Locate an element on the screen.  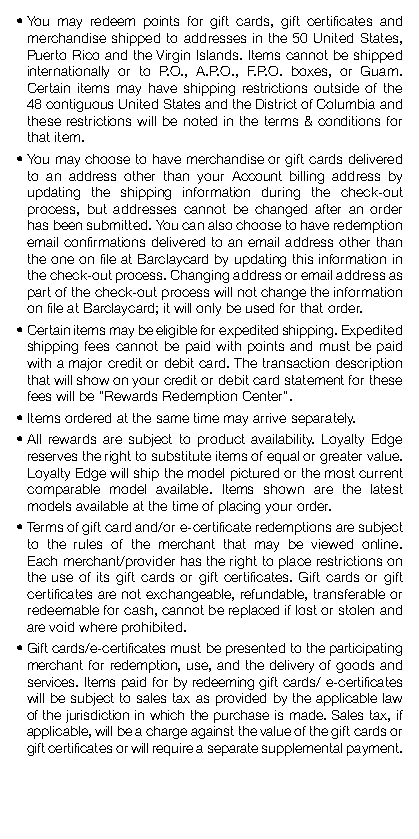
major is located at coordinates (85, 364).
